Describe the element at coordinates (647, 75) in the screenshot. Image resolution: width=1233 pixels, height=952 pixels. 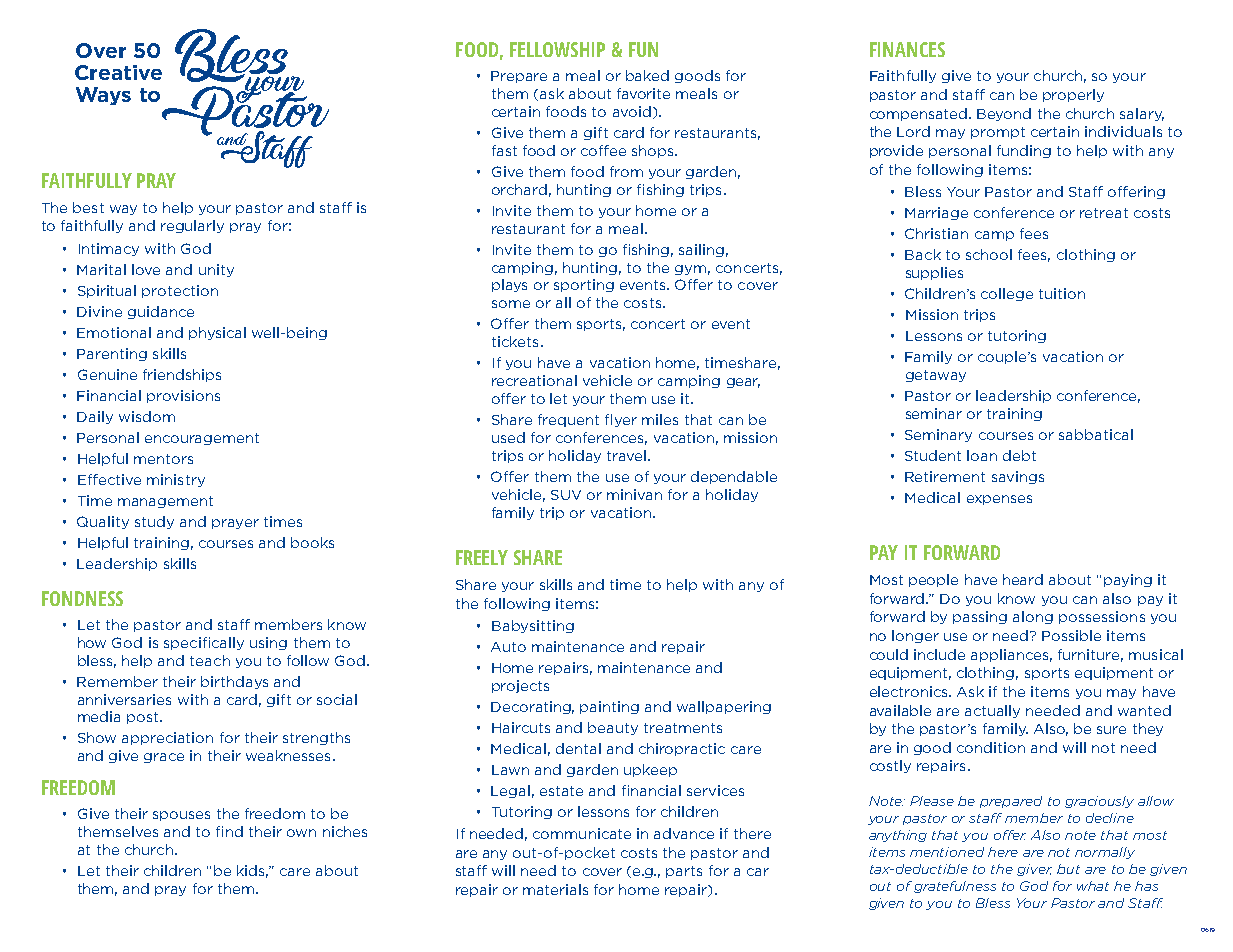
I see `baked` at that location.
